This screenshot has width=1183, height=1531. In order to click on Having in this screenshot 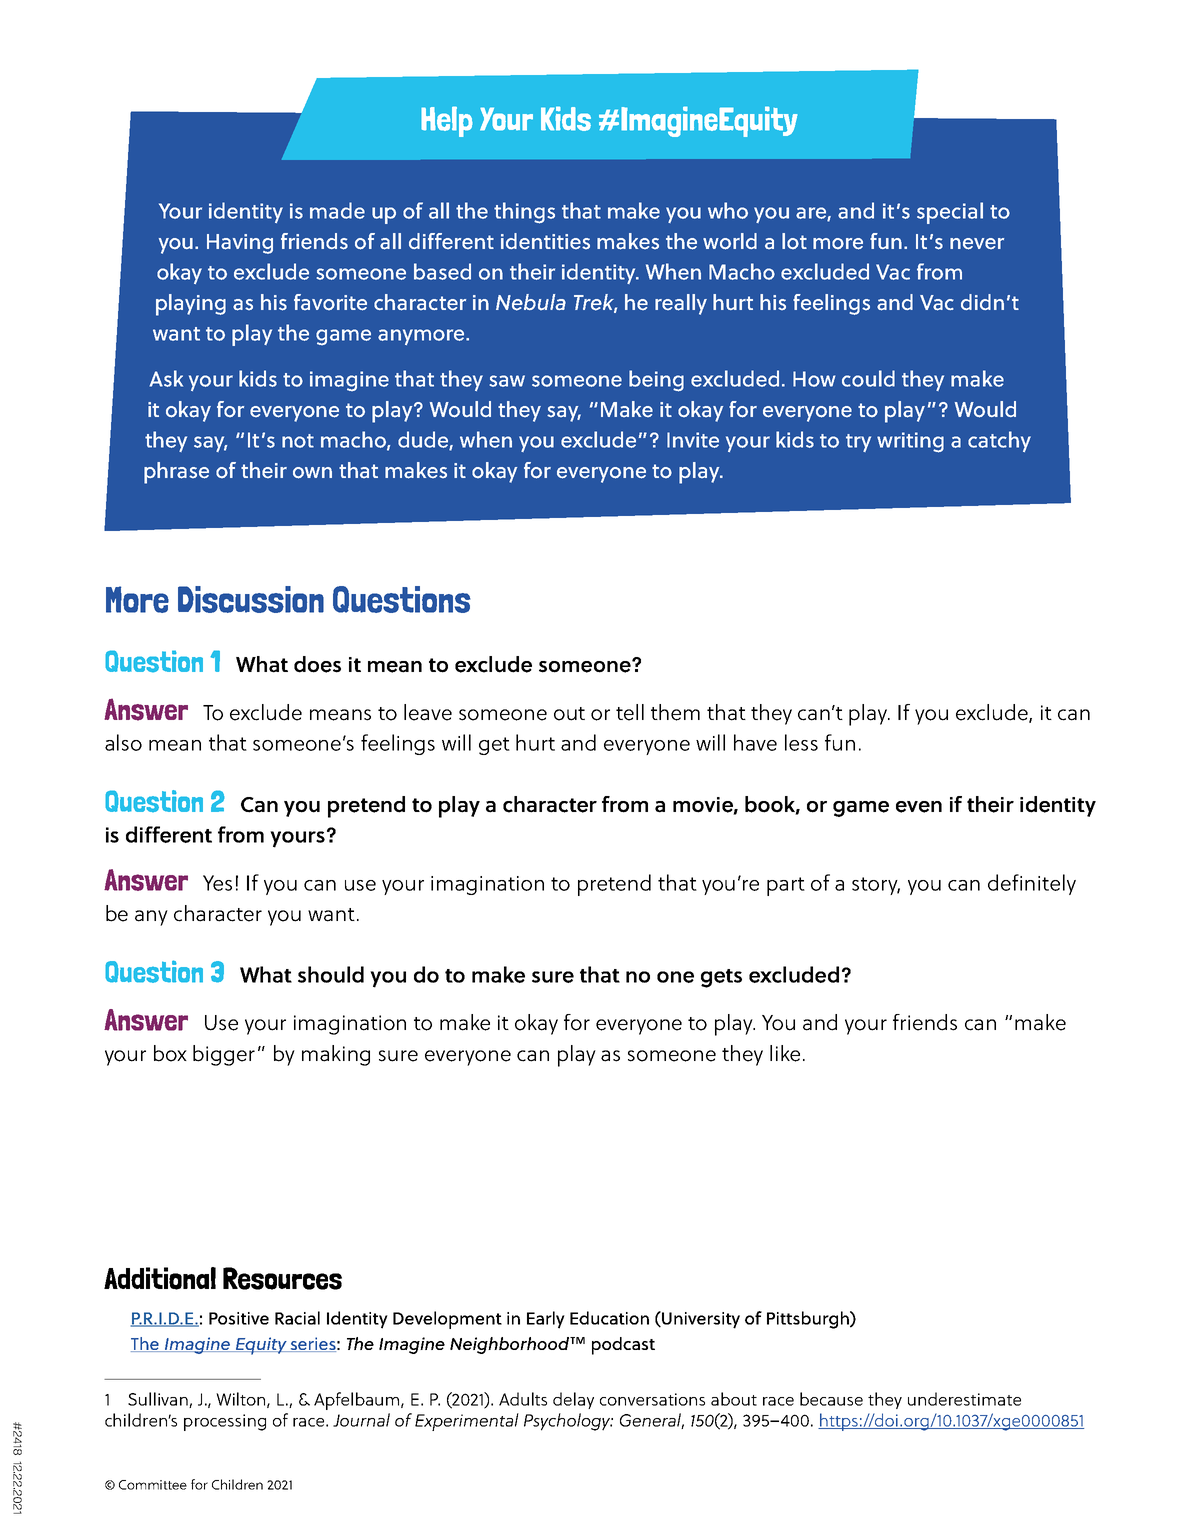, I will do `click(240, 244)`.
